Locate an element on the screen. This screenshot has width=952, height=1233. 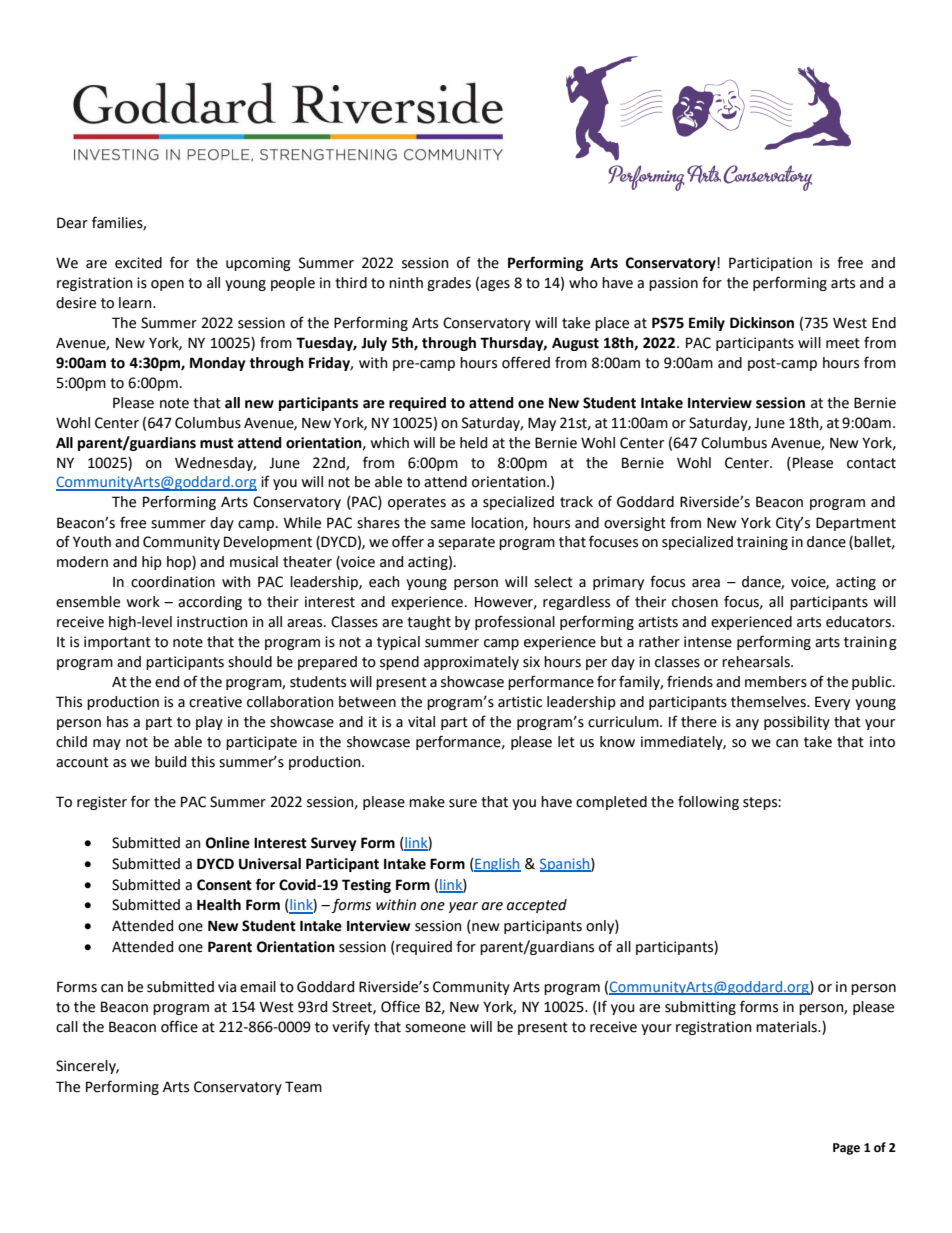
someone is located at coordinates (435, 1028).
